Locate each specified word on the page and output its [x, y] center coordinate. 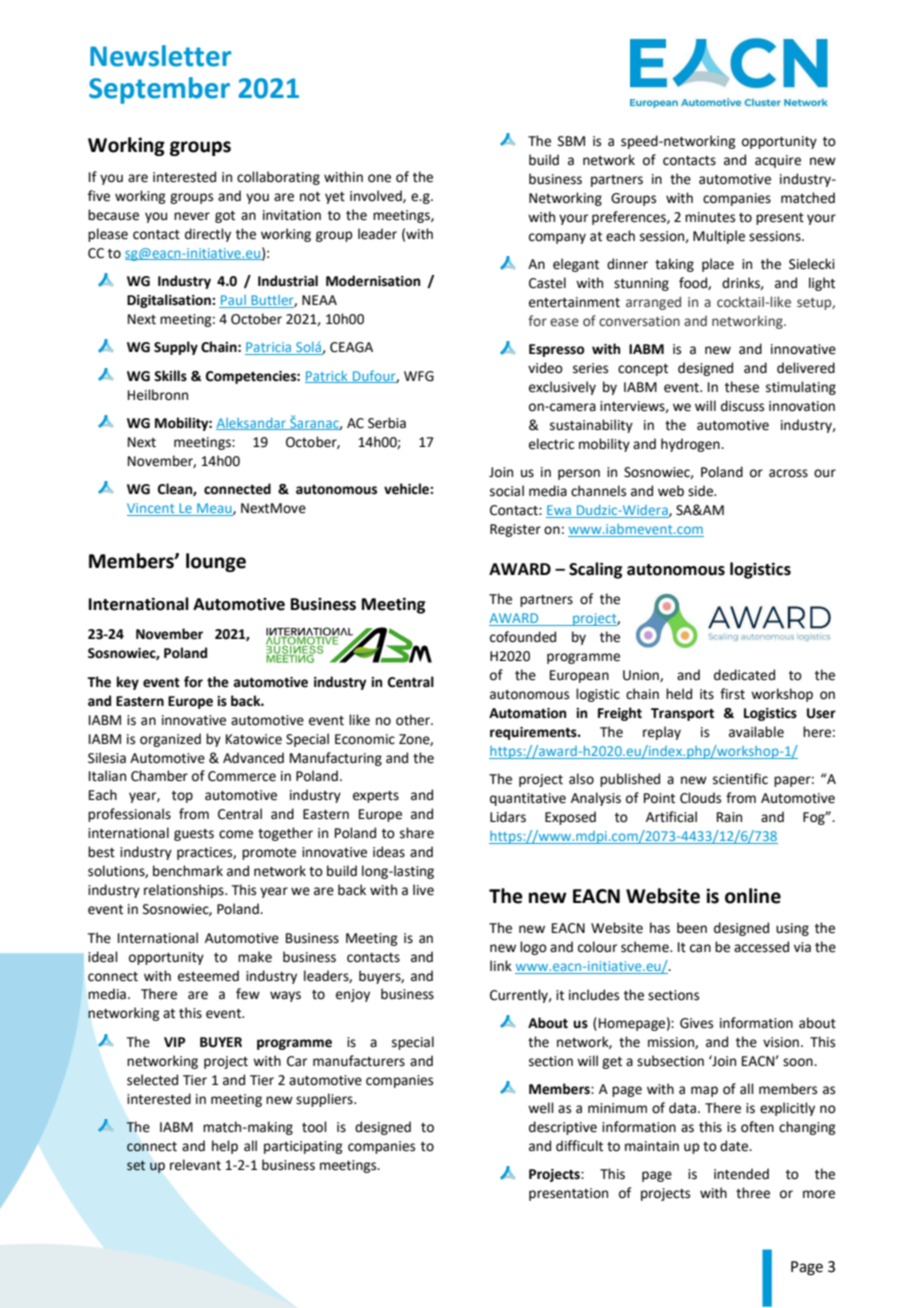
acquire [778, 161]
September [159, 90]
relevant [195, 1165]
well [541, 1108]
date [735, 1146]
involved [377, 196]
